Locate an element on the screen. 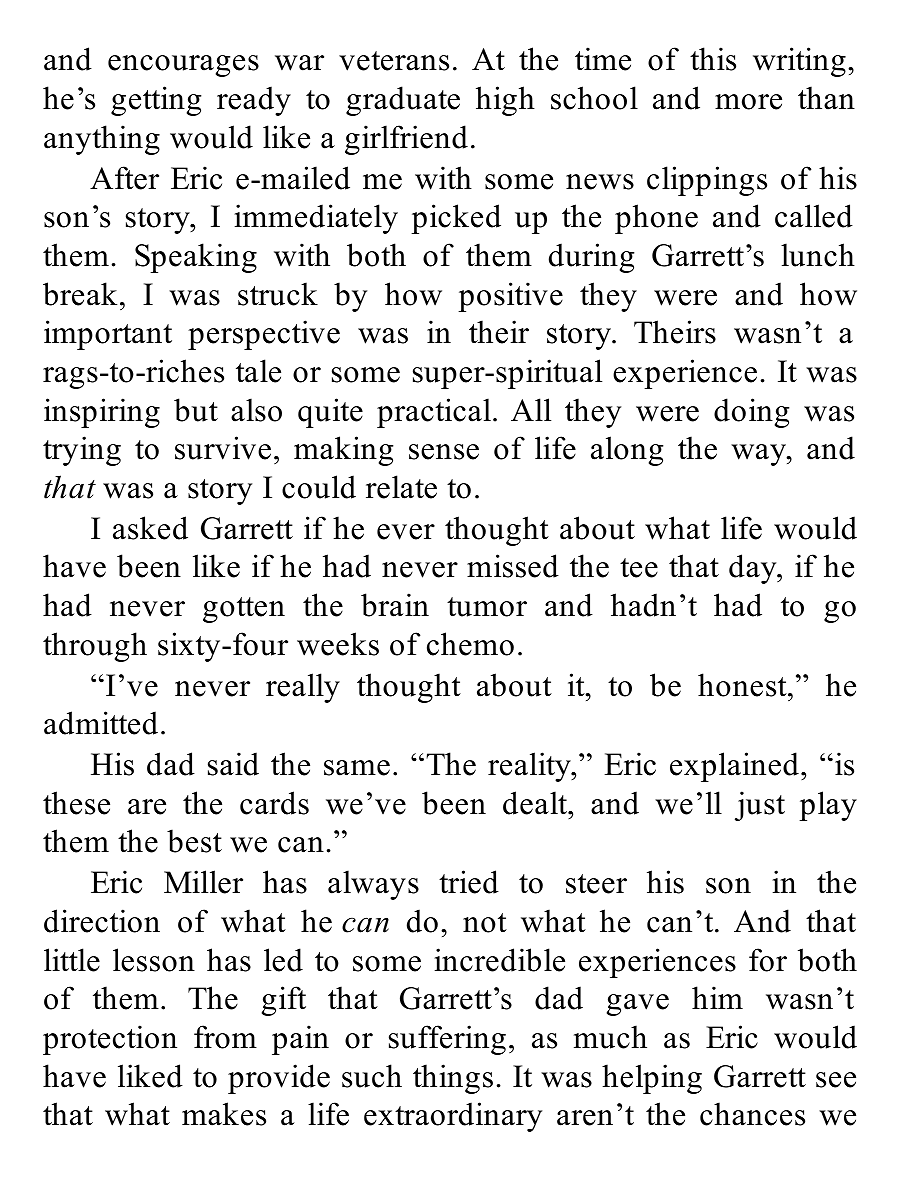 Image resolution: width=901 pixels, height=1201 pixels. more is located at coordinates (748, 102).
